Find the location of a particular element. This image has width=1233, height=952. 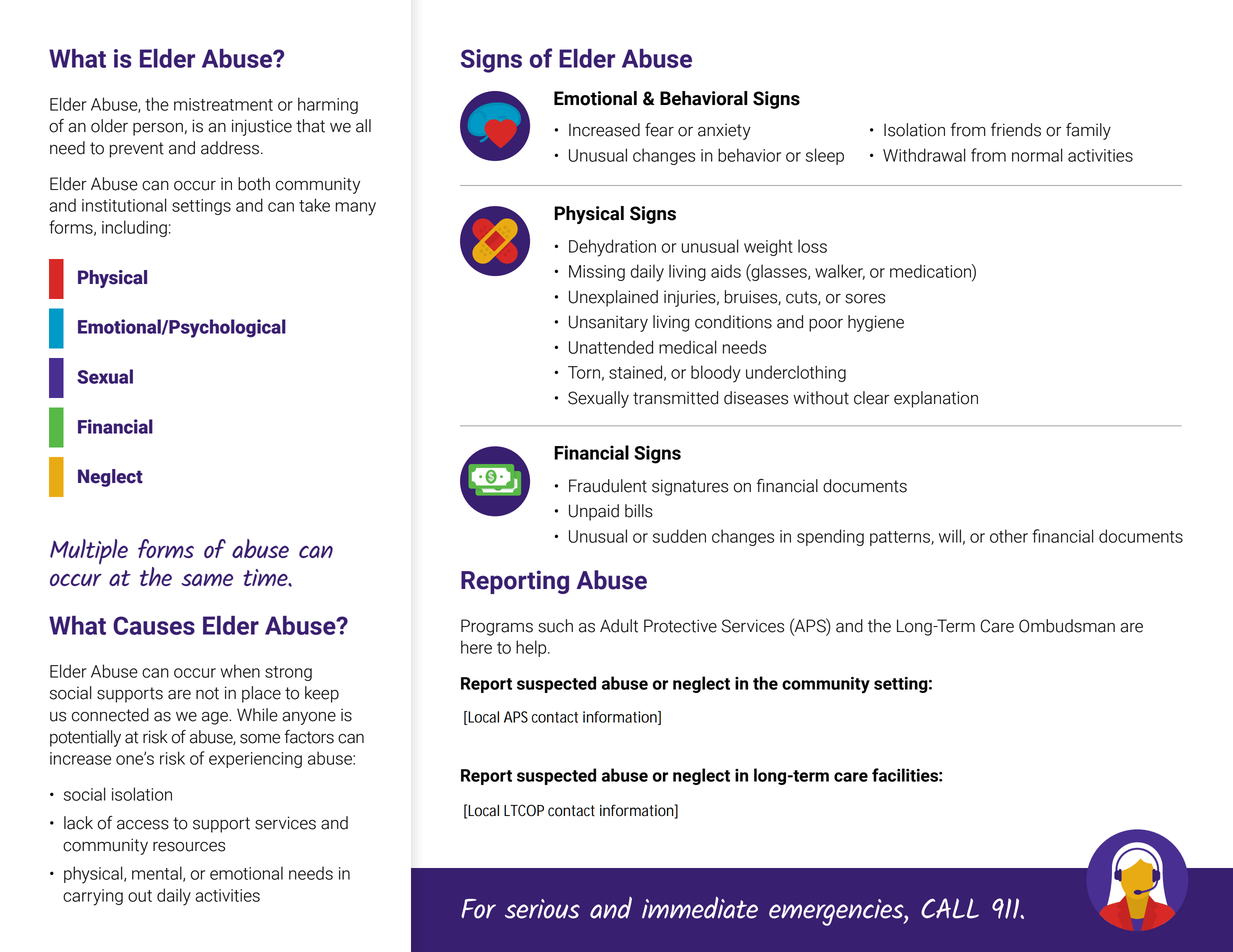

friends is located at coordinates (1016, 130).
